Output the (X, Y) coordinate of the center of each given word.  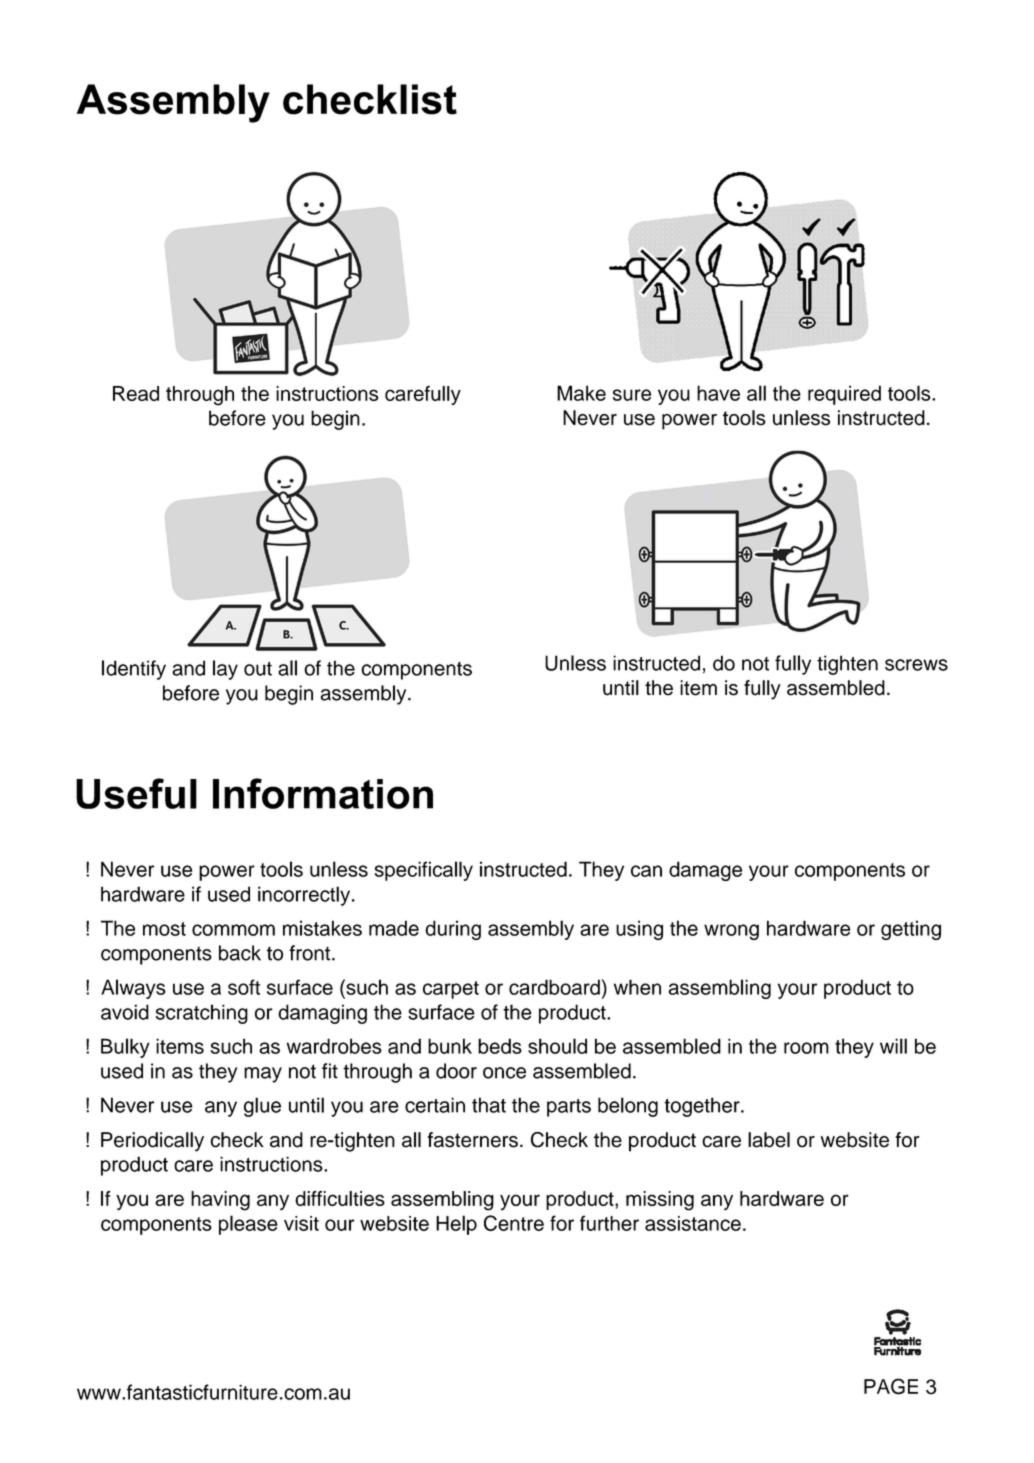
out (258, 669)
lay (225, 670)
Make (581, 393)
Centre (514, 1223)
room (806, 1048)
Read (136, 393)
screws (916, 665)
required (844, 395)
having (220, 1201)
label (769, 1140)
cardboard (554, 987)
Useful (136, 793)
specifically (423, 871)
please (248, 1225)
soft (244, 987)
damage (705, 871)
